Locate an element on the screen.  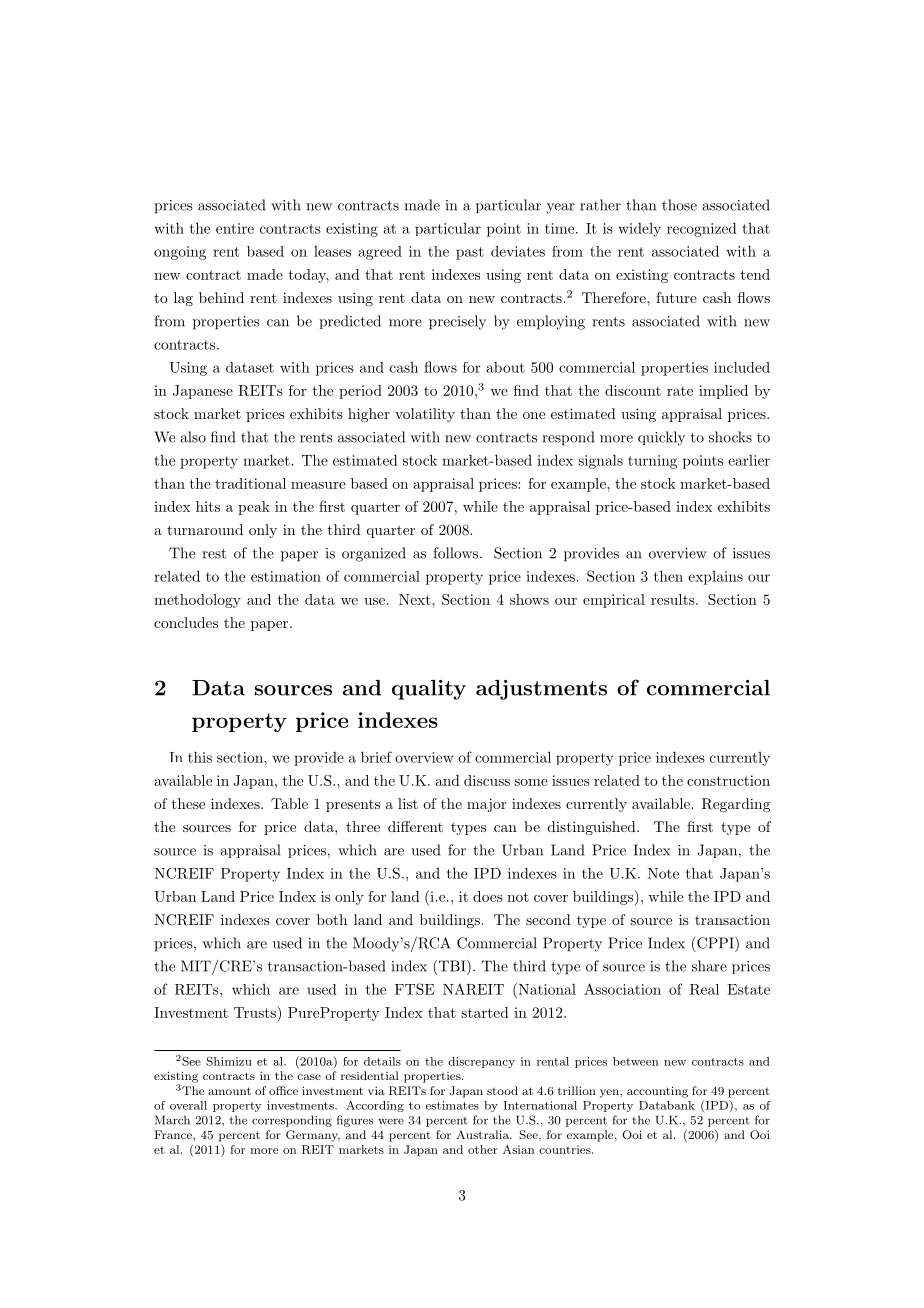
follows is located at coordinates (457, 553).
